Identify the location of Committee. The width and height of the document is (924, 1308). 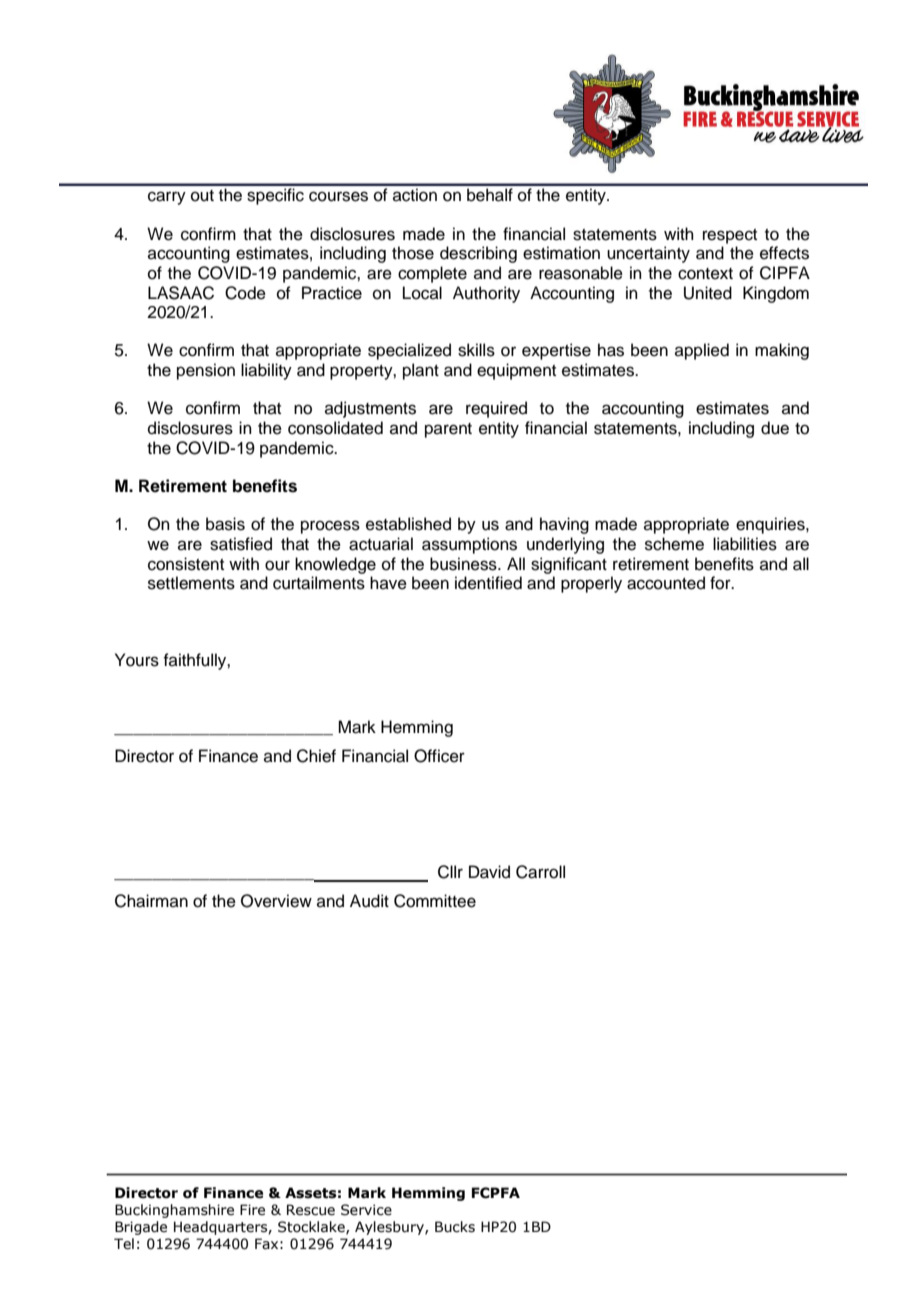
(435, 901).
